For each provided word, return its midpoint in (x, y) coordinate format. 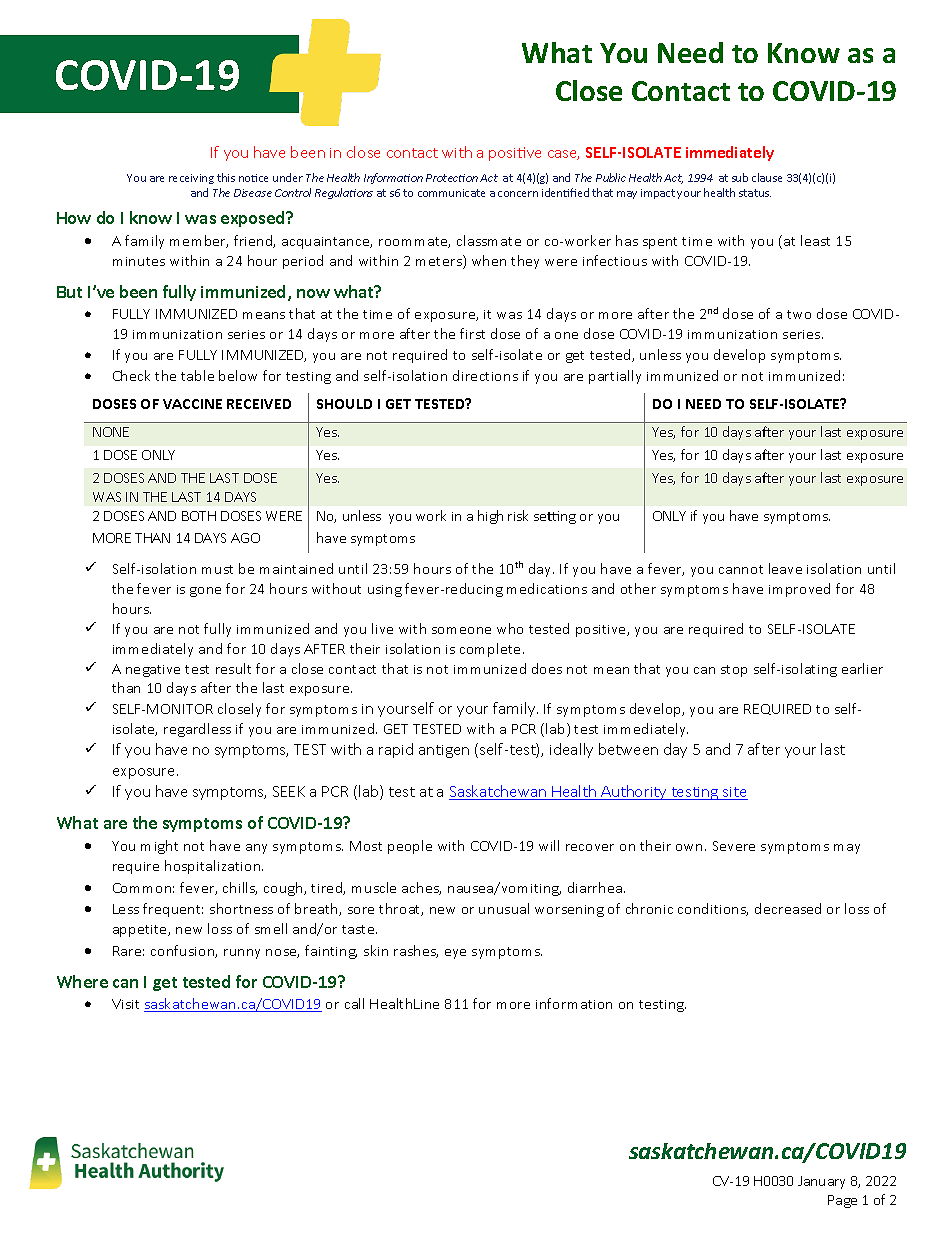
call (354, 1003)
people (410, 847)
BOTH (199, 516)
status (755, 193)
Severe (734, 846)
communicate (451, 193)
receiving (191, 179)
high (490, 517)
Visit (125, 1004)
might (159, 847)
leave (785, 568)
